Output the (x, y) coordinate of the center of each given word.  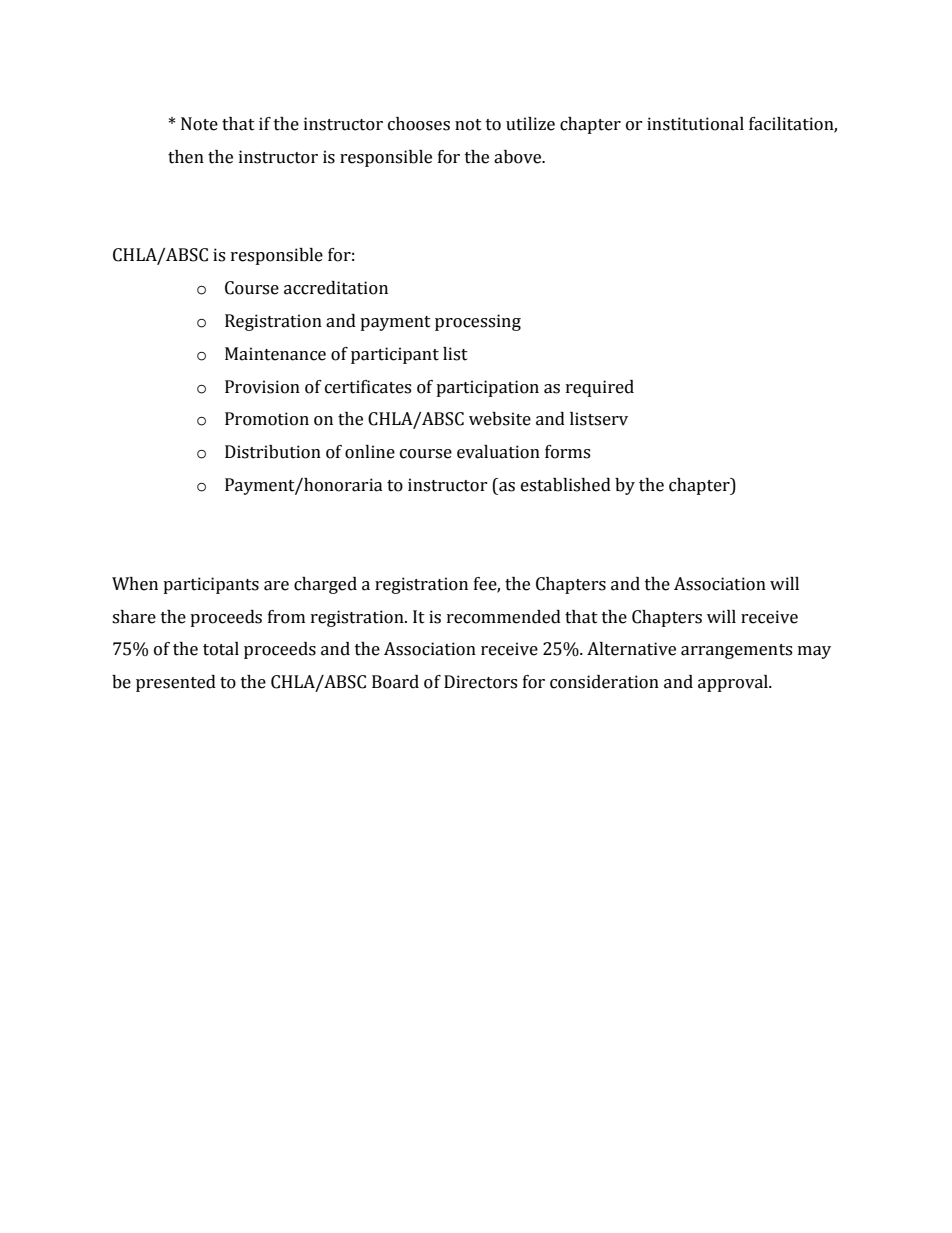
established (566, 485)
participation (487, 388)
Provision (262, 387)
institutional (695, 124)
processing (478, 322)
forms (567, 452)
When (135, 584)
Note (199, 124)
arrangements (736, 651)
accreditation (336, 288)
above (519, 157)
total (221, 649)
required (600, 388)
